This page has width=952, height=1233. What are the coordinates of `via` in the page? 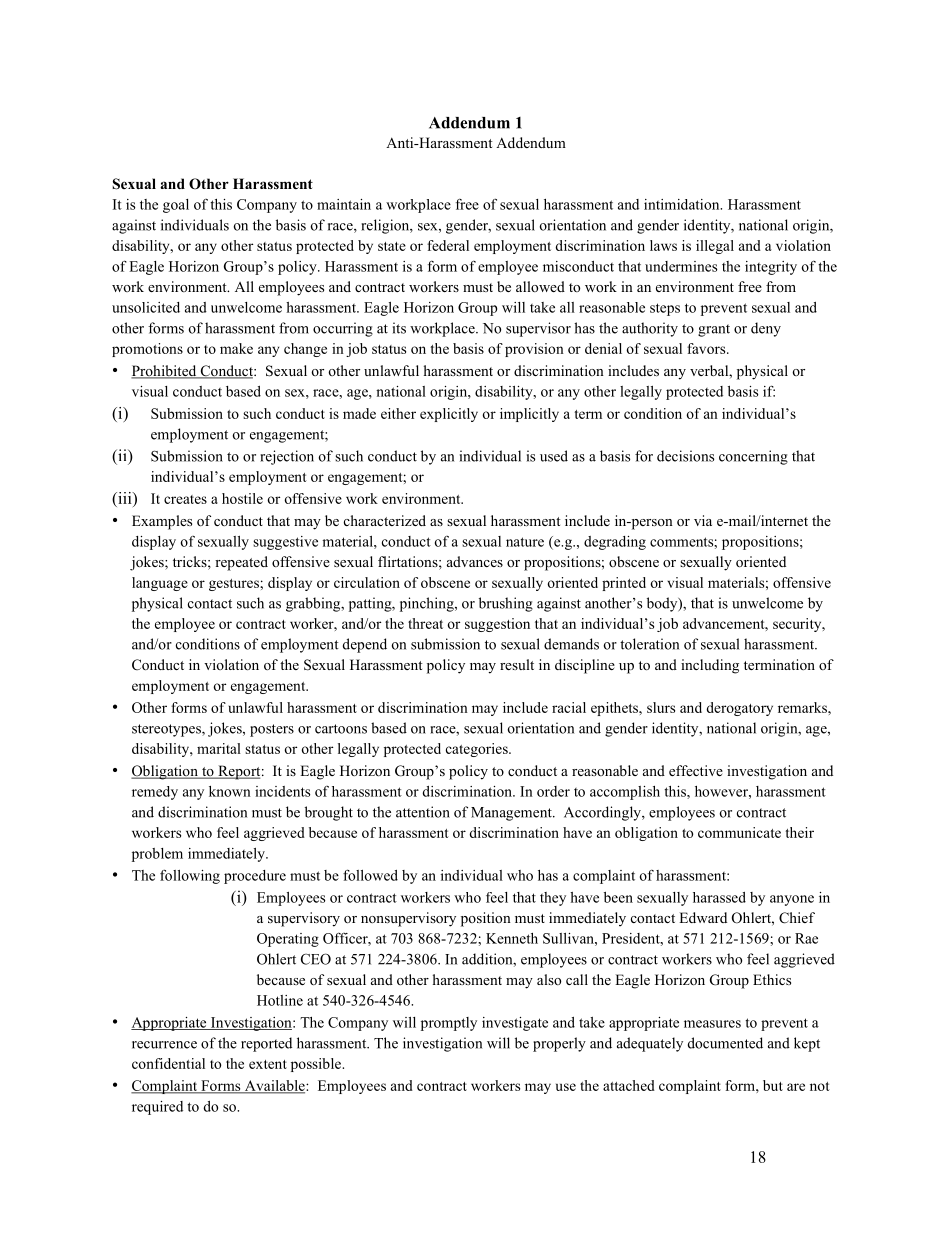 It's located at (703, 520).
